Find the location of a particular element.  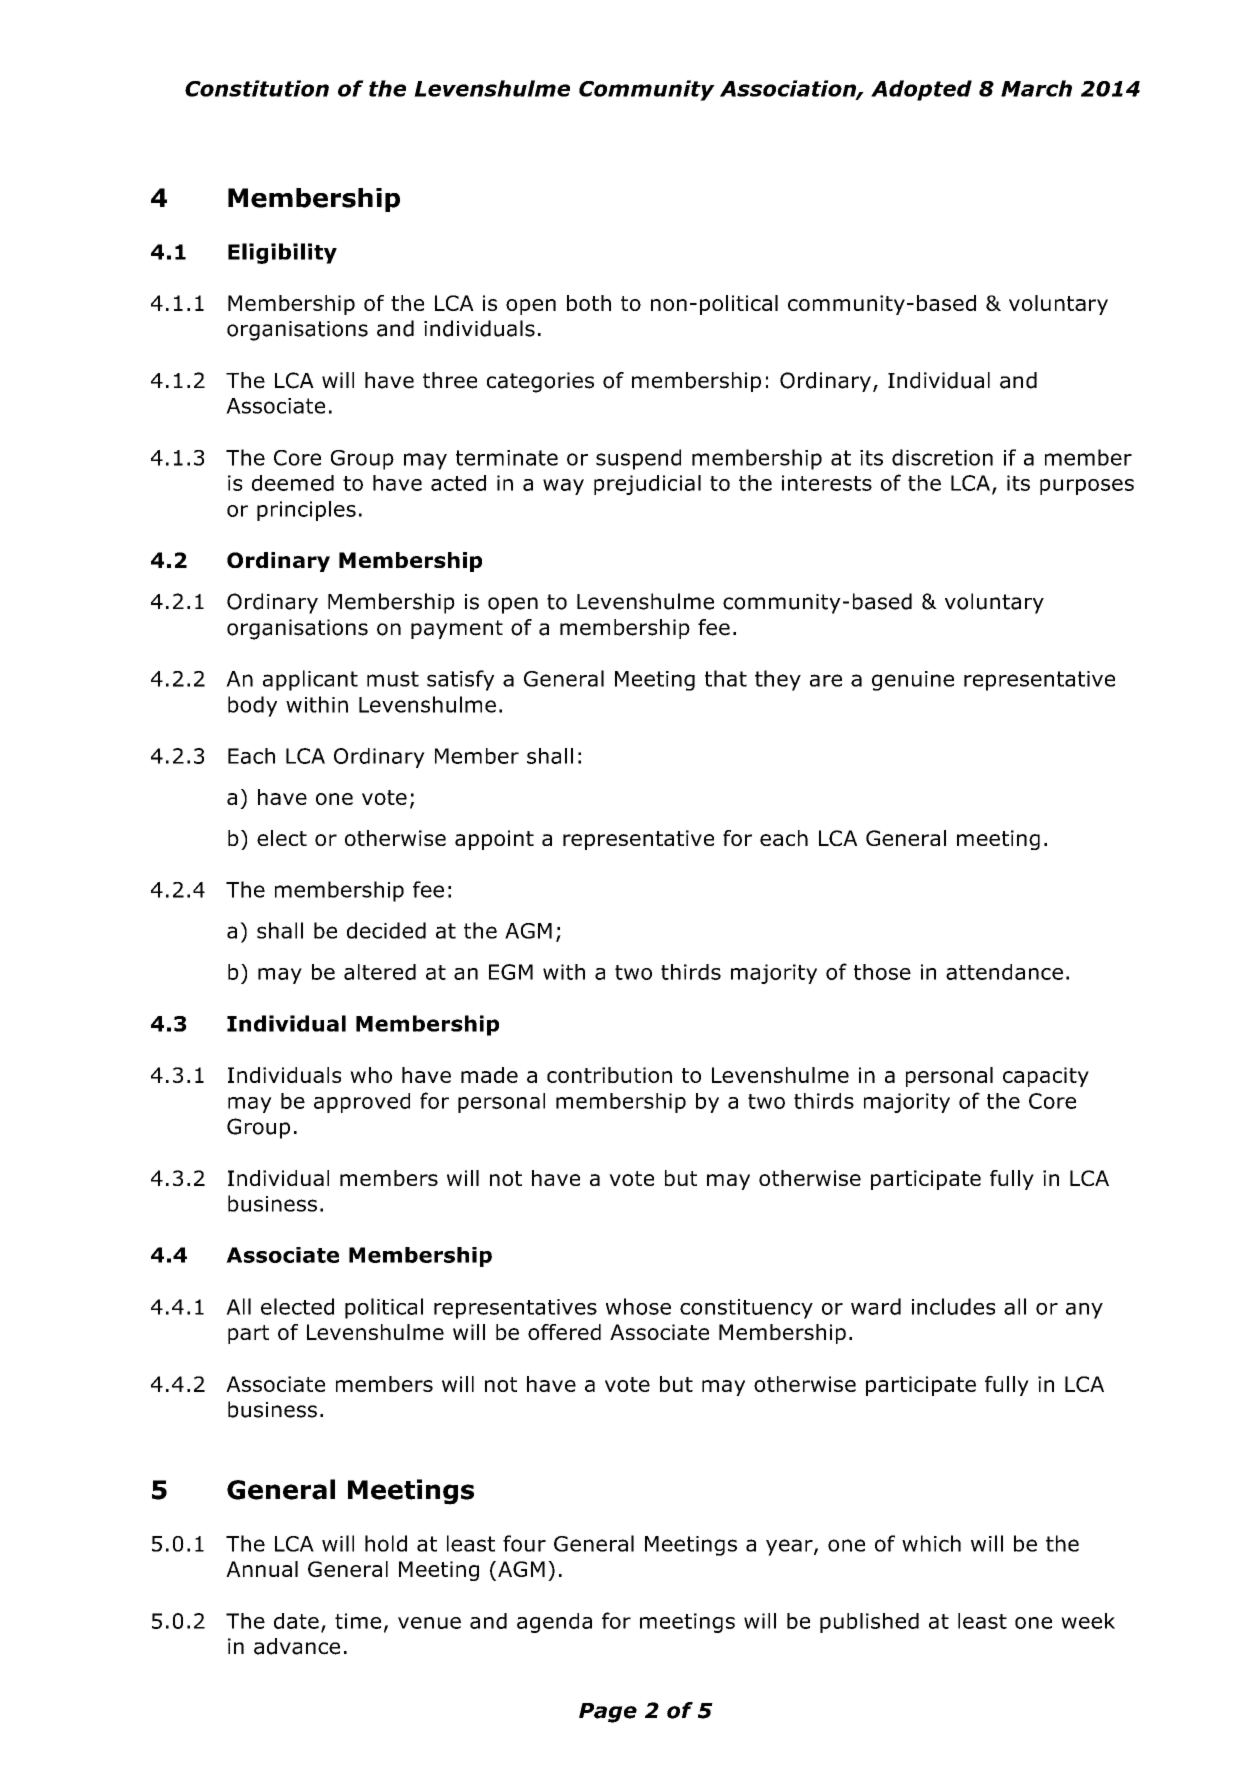

that is located at coordinates (726, 678).
